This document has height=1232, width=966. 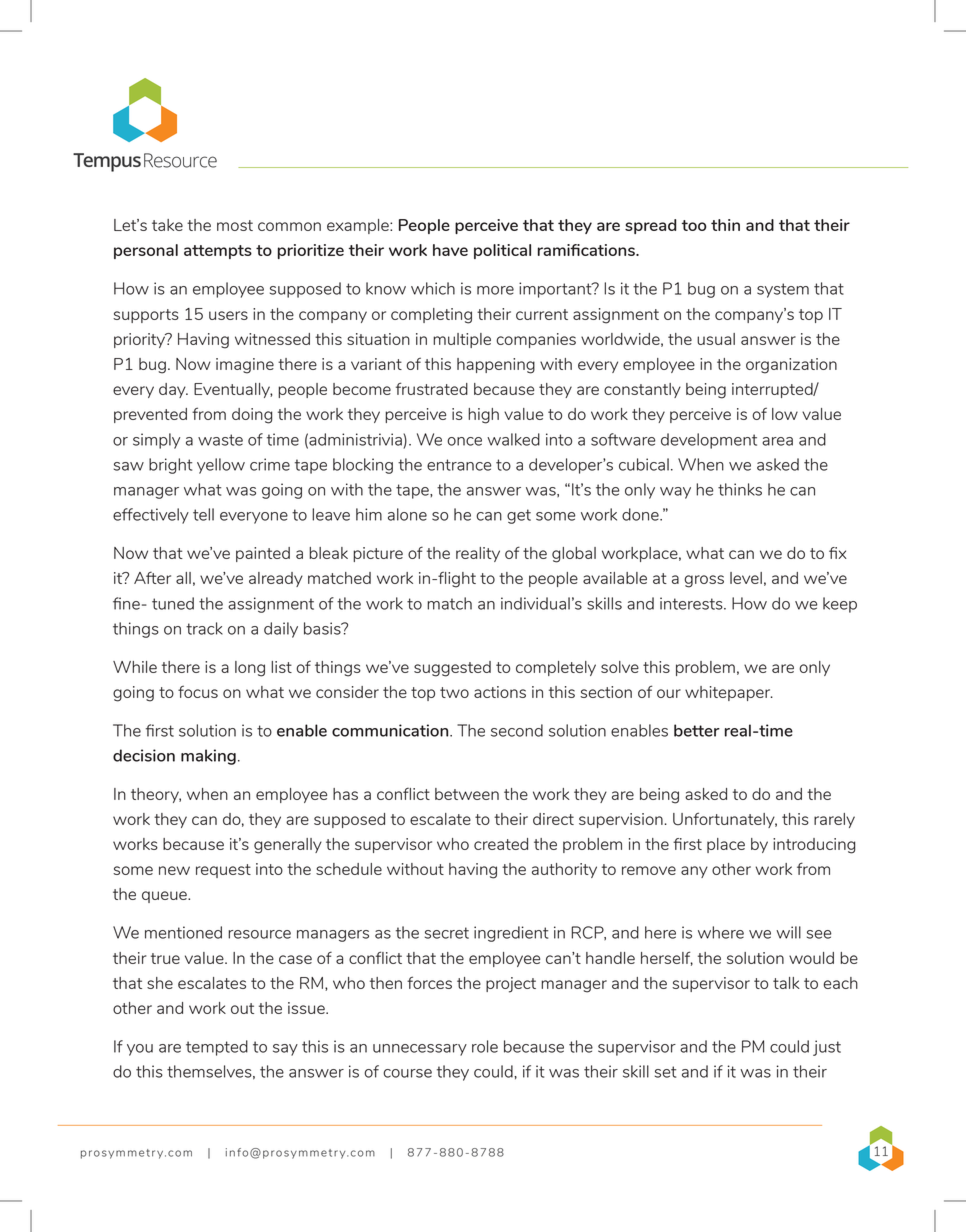 I want to click on track, so click(x=204, y=628).
